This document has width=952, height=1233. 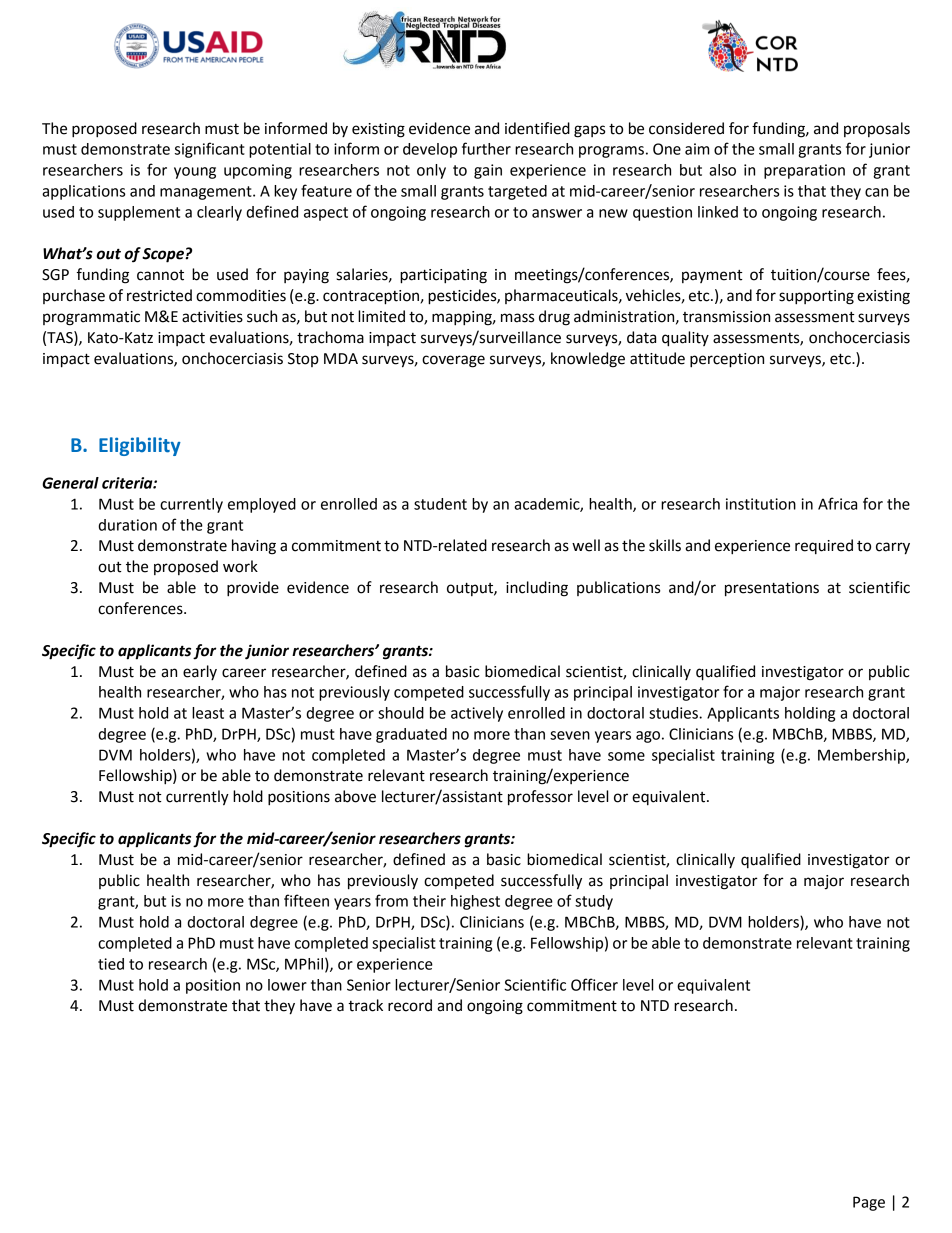 I want to click on record, so click(x=410, y=1005).
